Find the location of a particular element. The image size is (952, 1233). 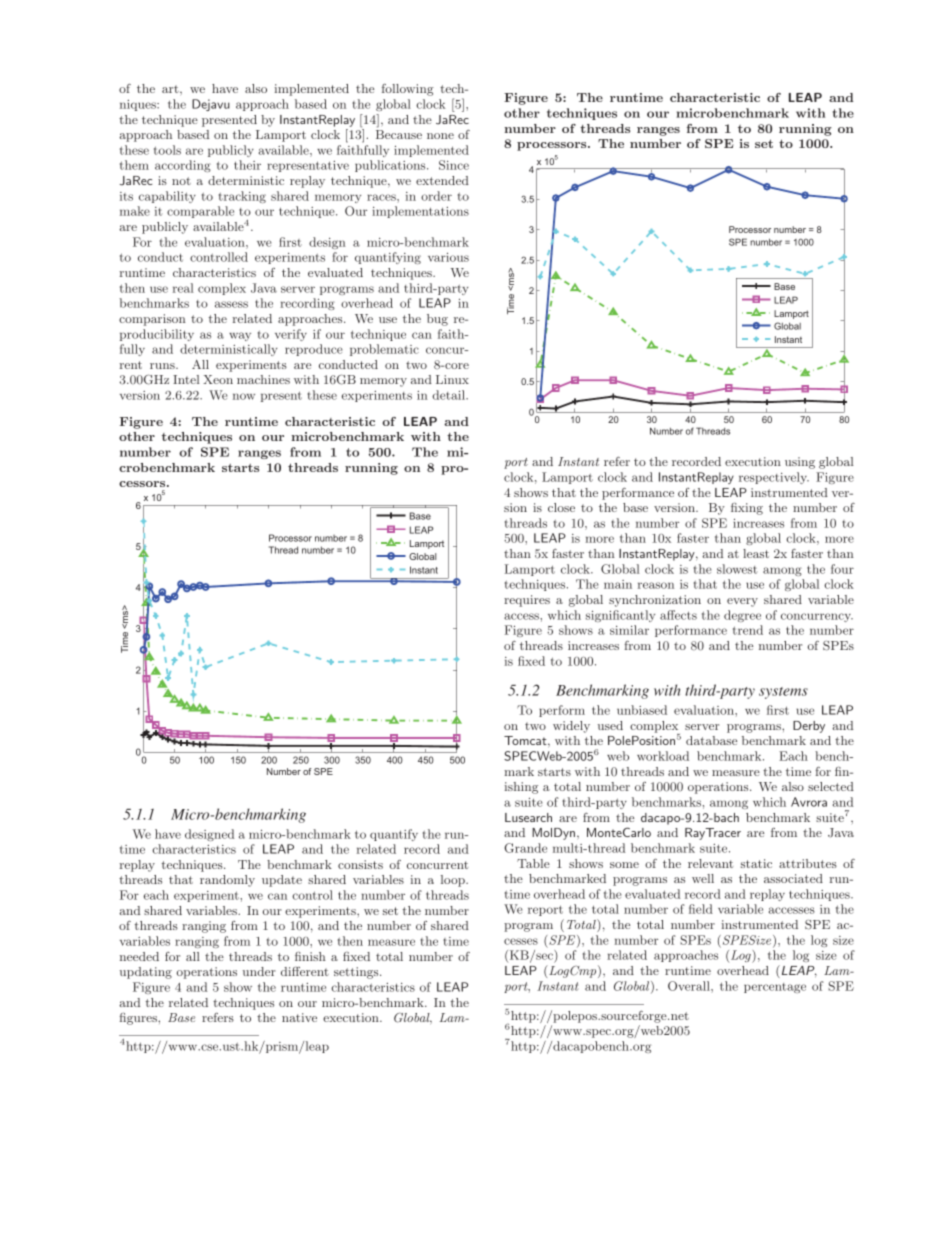

using is located at coordinates (800, 463).
